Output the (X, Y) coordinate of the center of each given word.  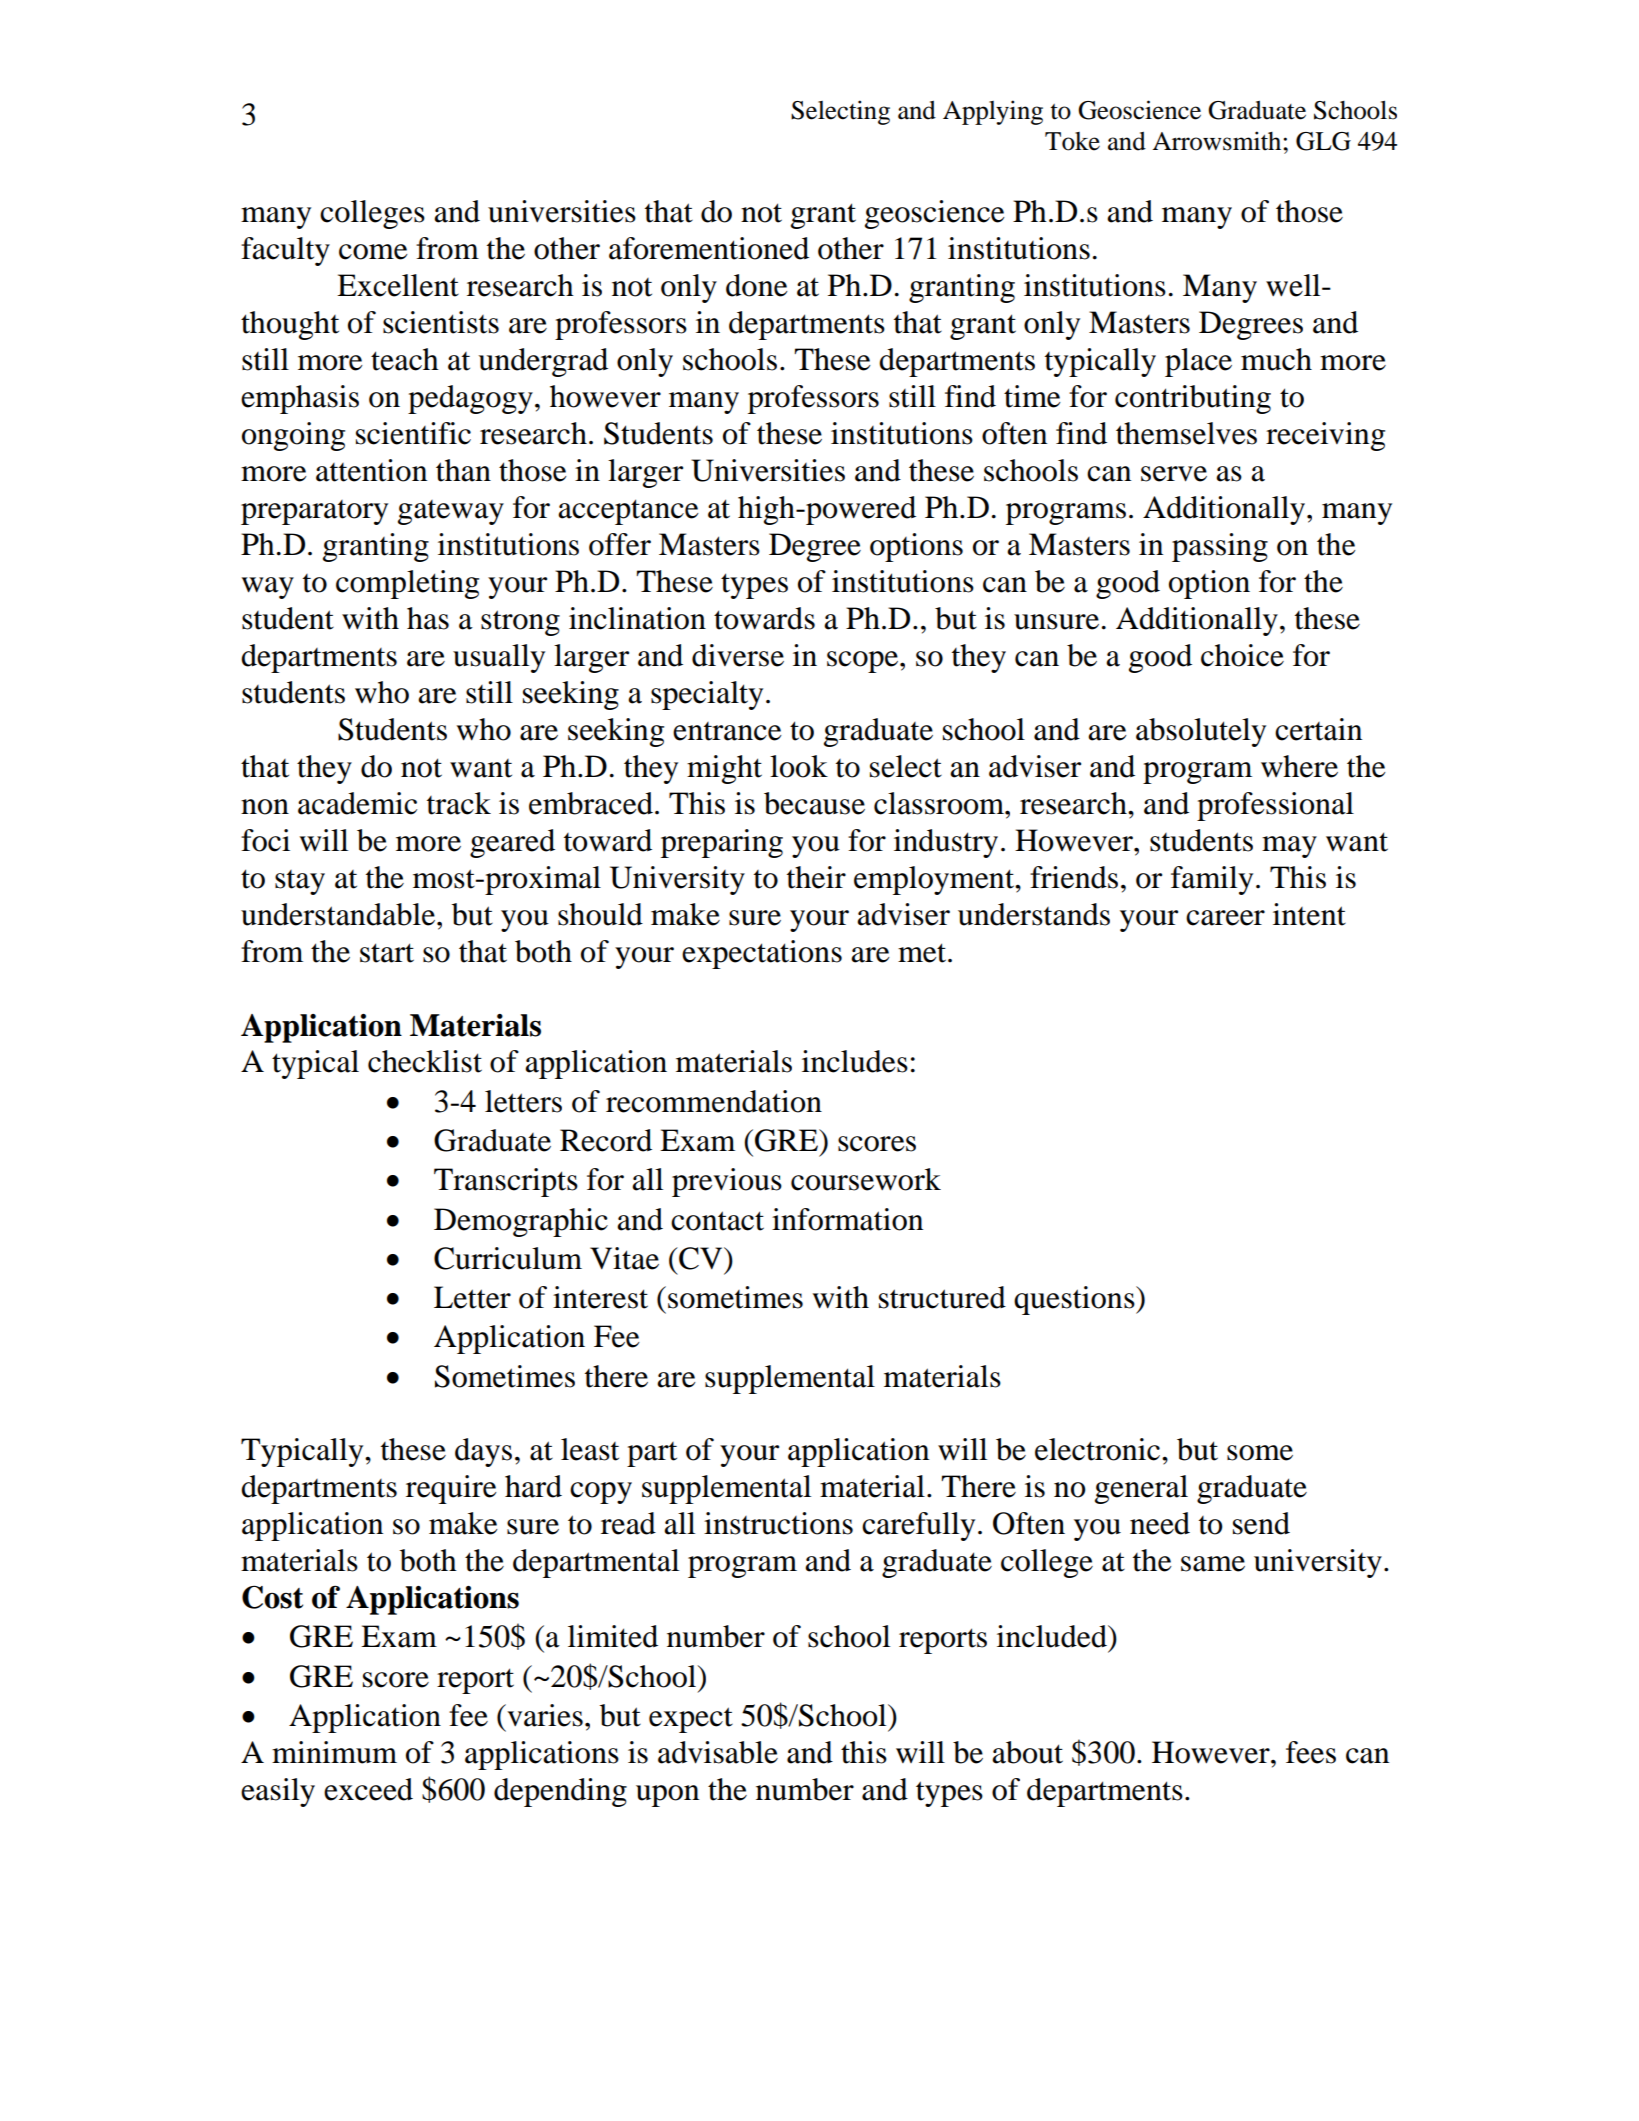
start (387, 953)
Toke (1072, 141)
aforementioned (709, 248)
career (1225, 918)
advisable (718, 1752)
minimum (334, 1752)
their (816, 877)
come (373, 252)
